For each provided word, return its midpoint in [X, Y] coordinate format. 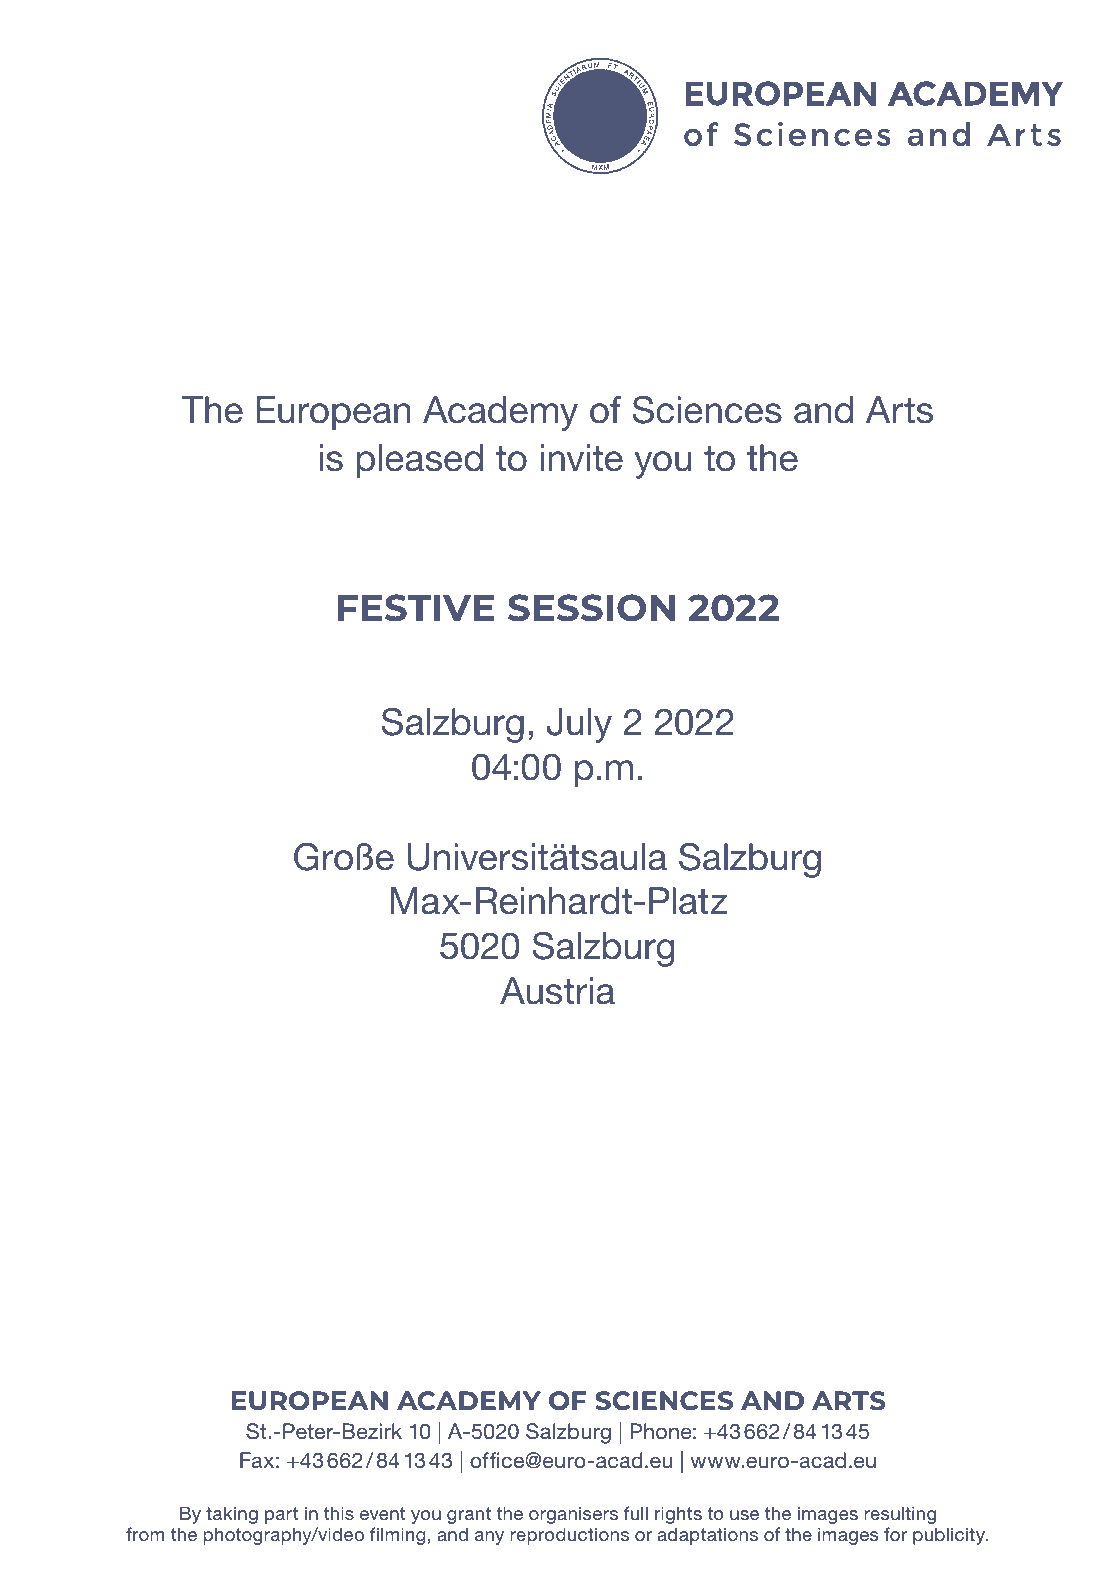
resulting [900, 1515]
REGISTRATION [557, 1331]
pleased [420, 461]
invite [582, 458]
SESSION [591, 608]
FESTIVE [416, 608]
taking [232, 1515]
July [579, 725]
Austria [557, 991]
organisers [573, 1515]
